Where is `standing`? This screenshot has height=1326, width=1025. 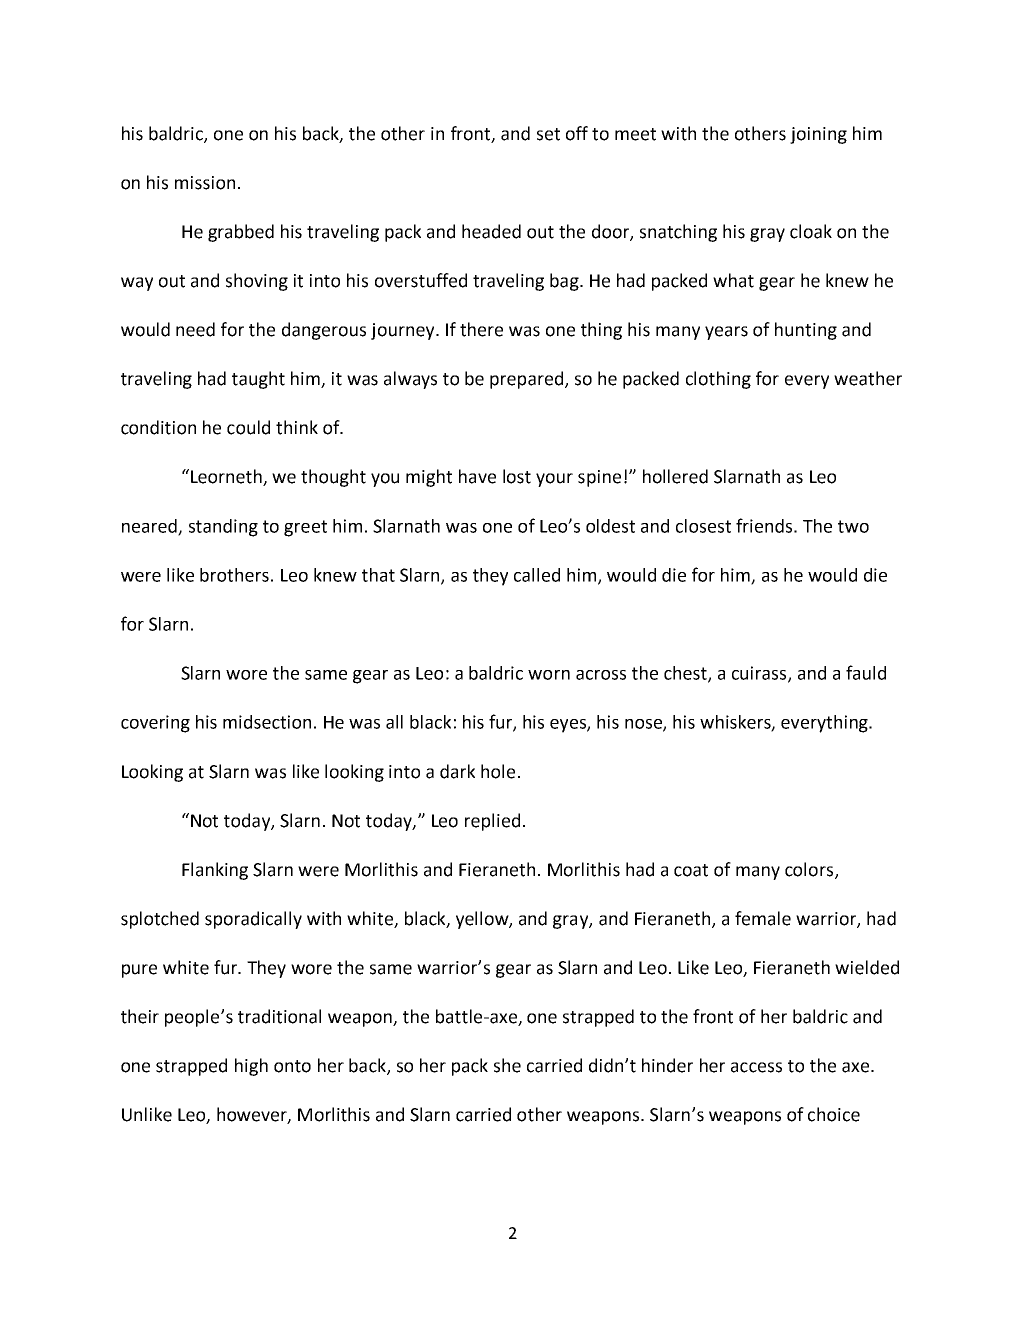
standing is located at coordinates (223, 528).
